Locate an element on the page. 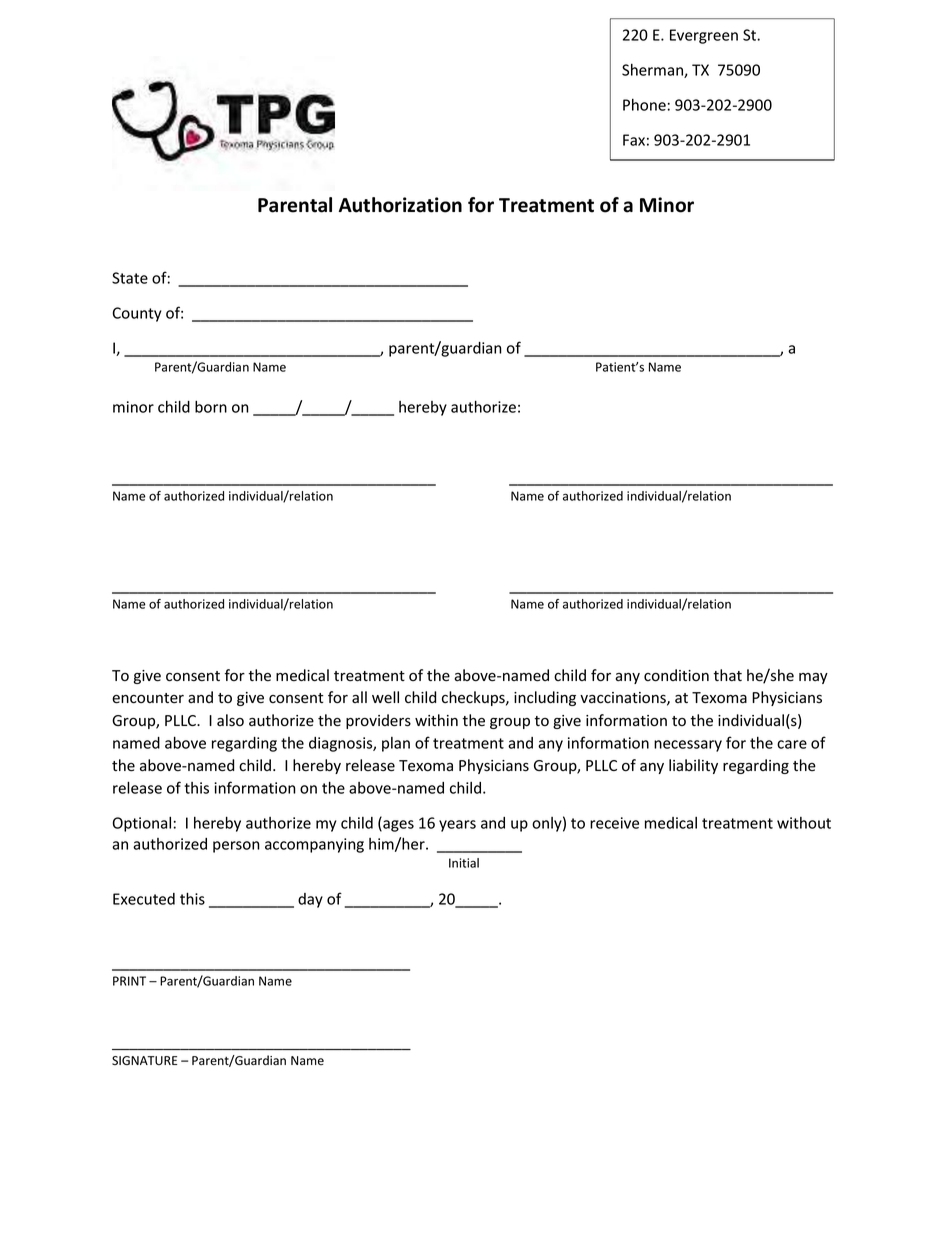 The image size is (952, 1233). person is located at coordinates (236, 847).
